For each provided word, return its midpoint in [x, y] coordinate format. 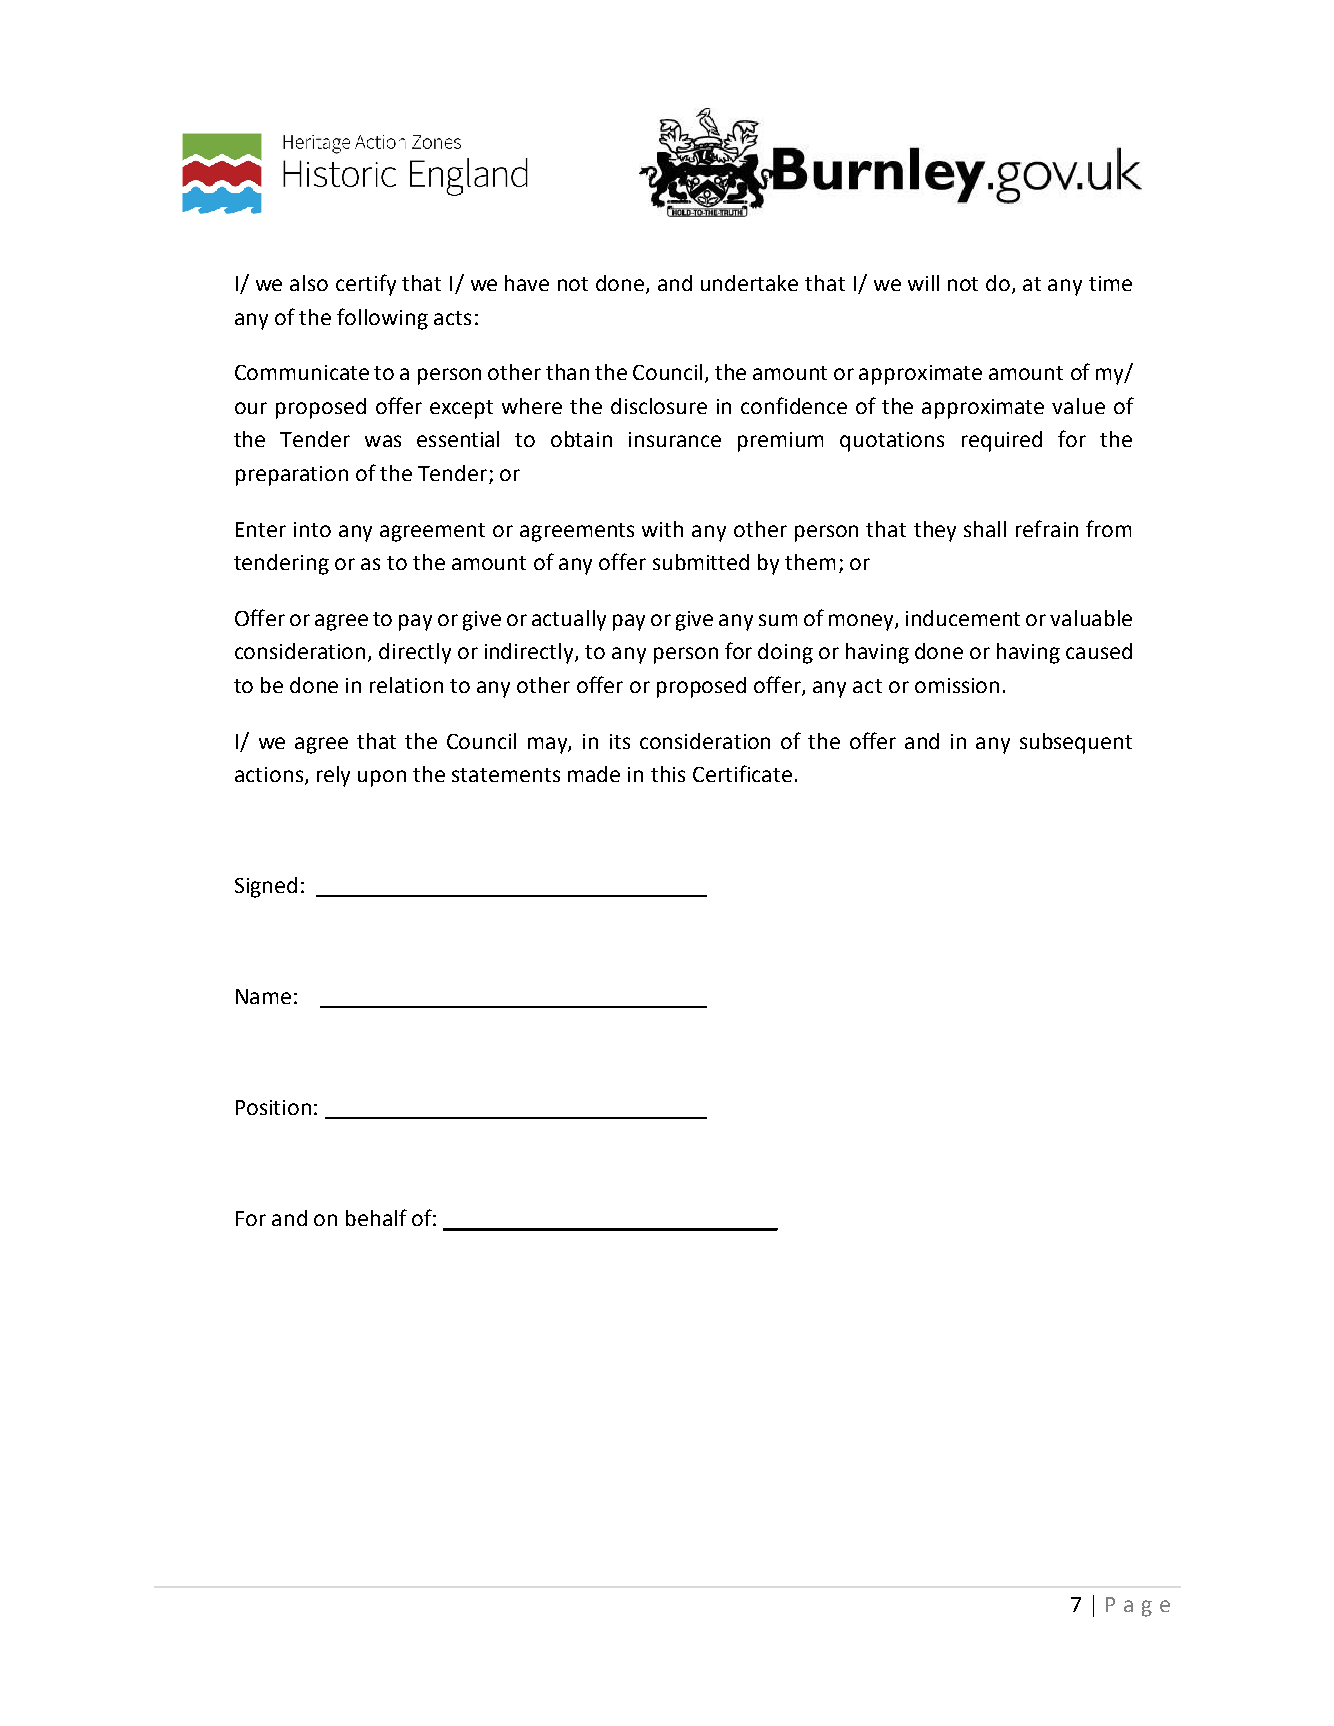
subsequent [1076, 743]
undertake [749, 283]
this [668, 774]
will [923, 283]
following [382, 319]
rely [333, 776]
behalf [376, 1217]
